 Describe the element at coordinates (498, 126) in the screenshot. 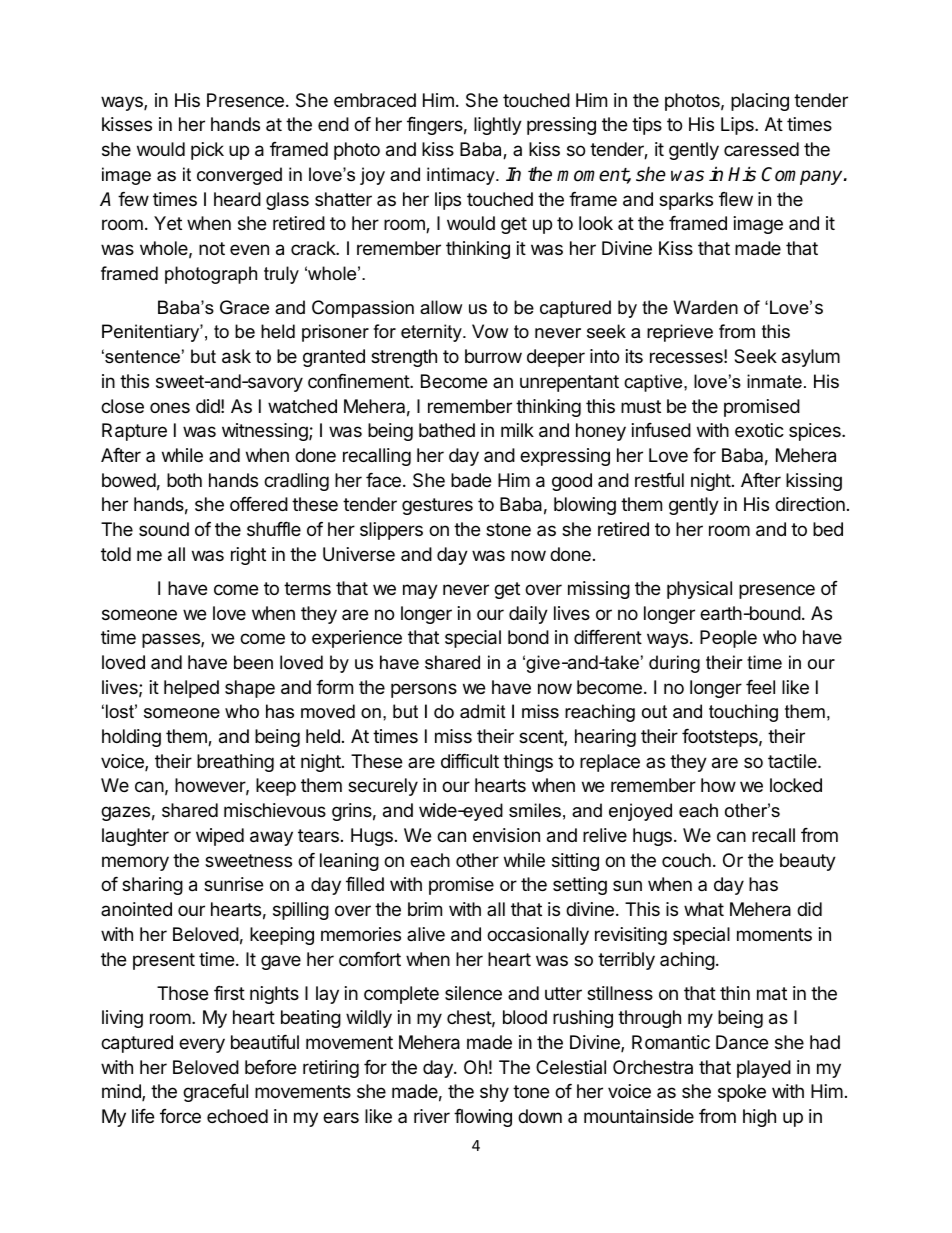

I see `lightly` at that location.
